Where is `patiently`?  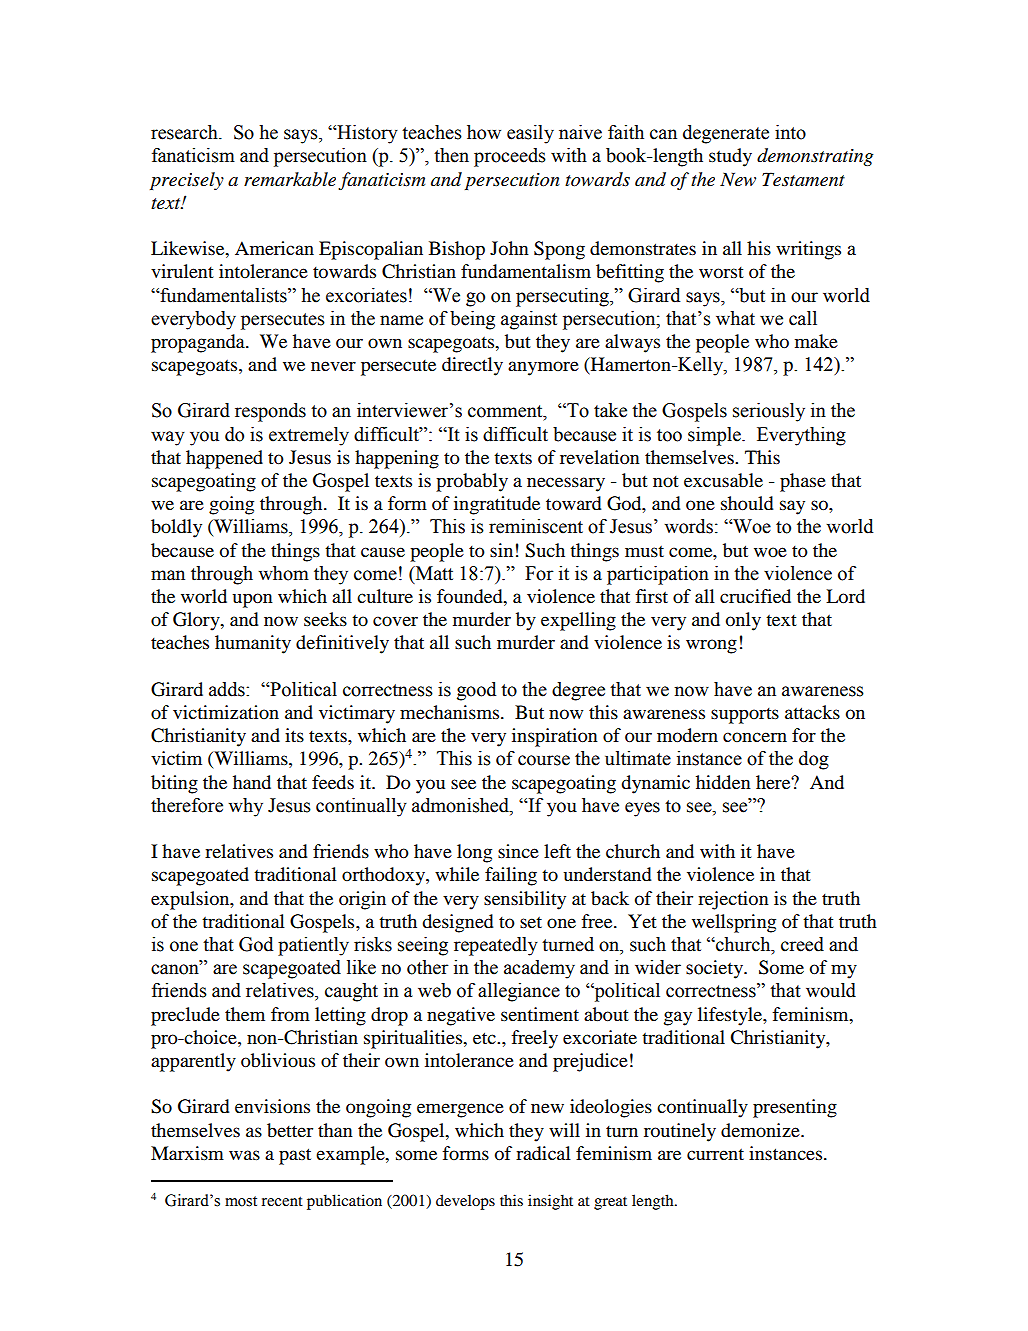
patiently is located at coordinates (313, 946).
